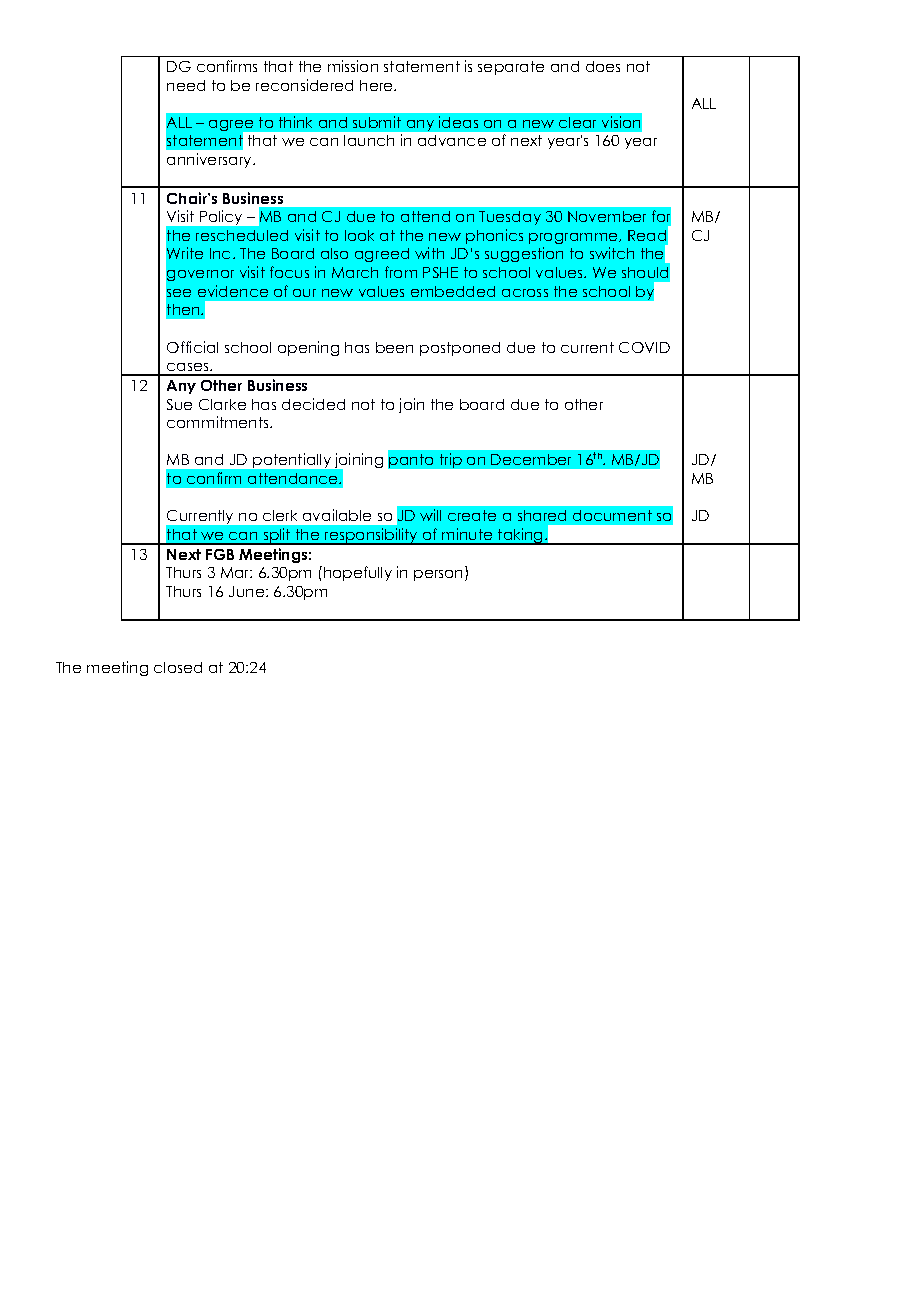  What do you see at coordinates (438, 575) in the document?
I see `person` at bounding box center [438, 575].
